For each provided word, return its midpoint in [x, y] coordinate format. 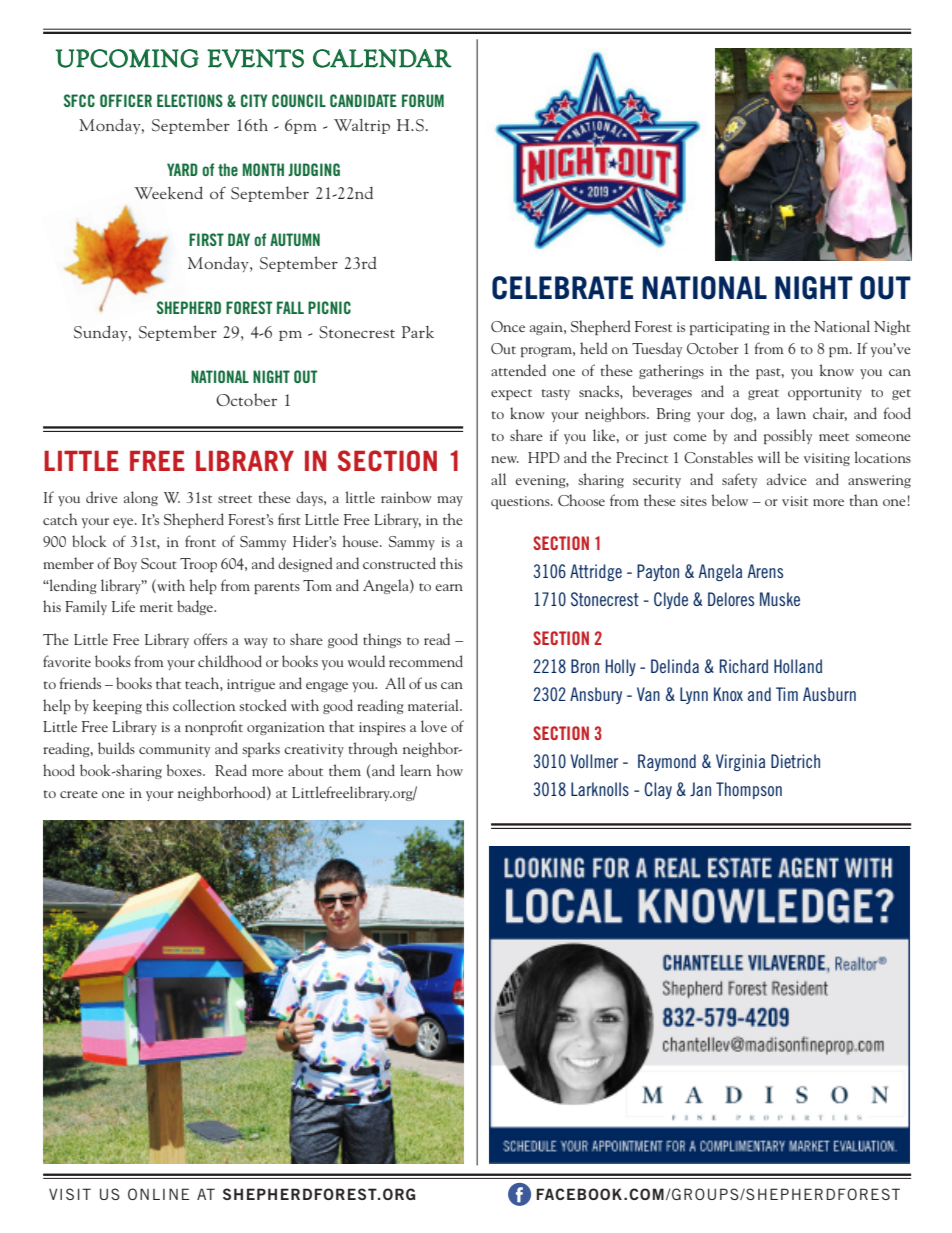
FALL [290, 307]
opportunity [825, 393]
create [79, 794]
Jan [700, 789]
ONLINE [158, 1194]
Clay [658, 790]
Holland [798, 666]
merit [156, 607]
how [449, 770]
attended [518, 370]
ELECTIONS [190, 100]
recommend [426, 661]
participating [730, 328]
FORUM [423, 100]
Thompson [749, 790]
